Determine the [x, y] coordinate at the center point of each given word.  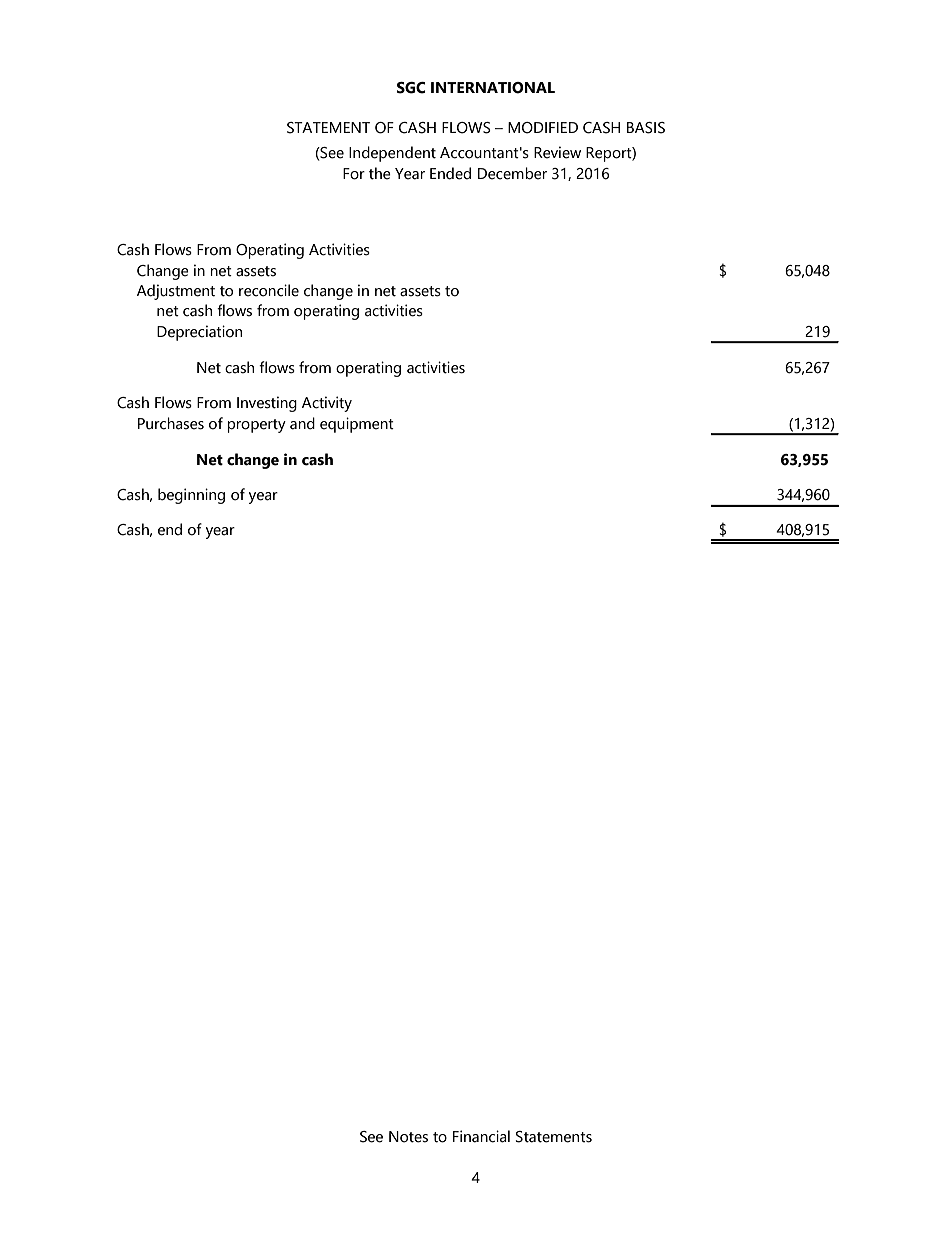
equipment [357, 425]
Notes [408, 1137]
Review [557, 152]
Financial [481, 1136]
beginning [191, 496]
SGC [411, 88]
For [354, 174]
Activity [327, 404]
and [302, 423]
